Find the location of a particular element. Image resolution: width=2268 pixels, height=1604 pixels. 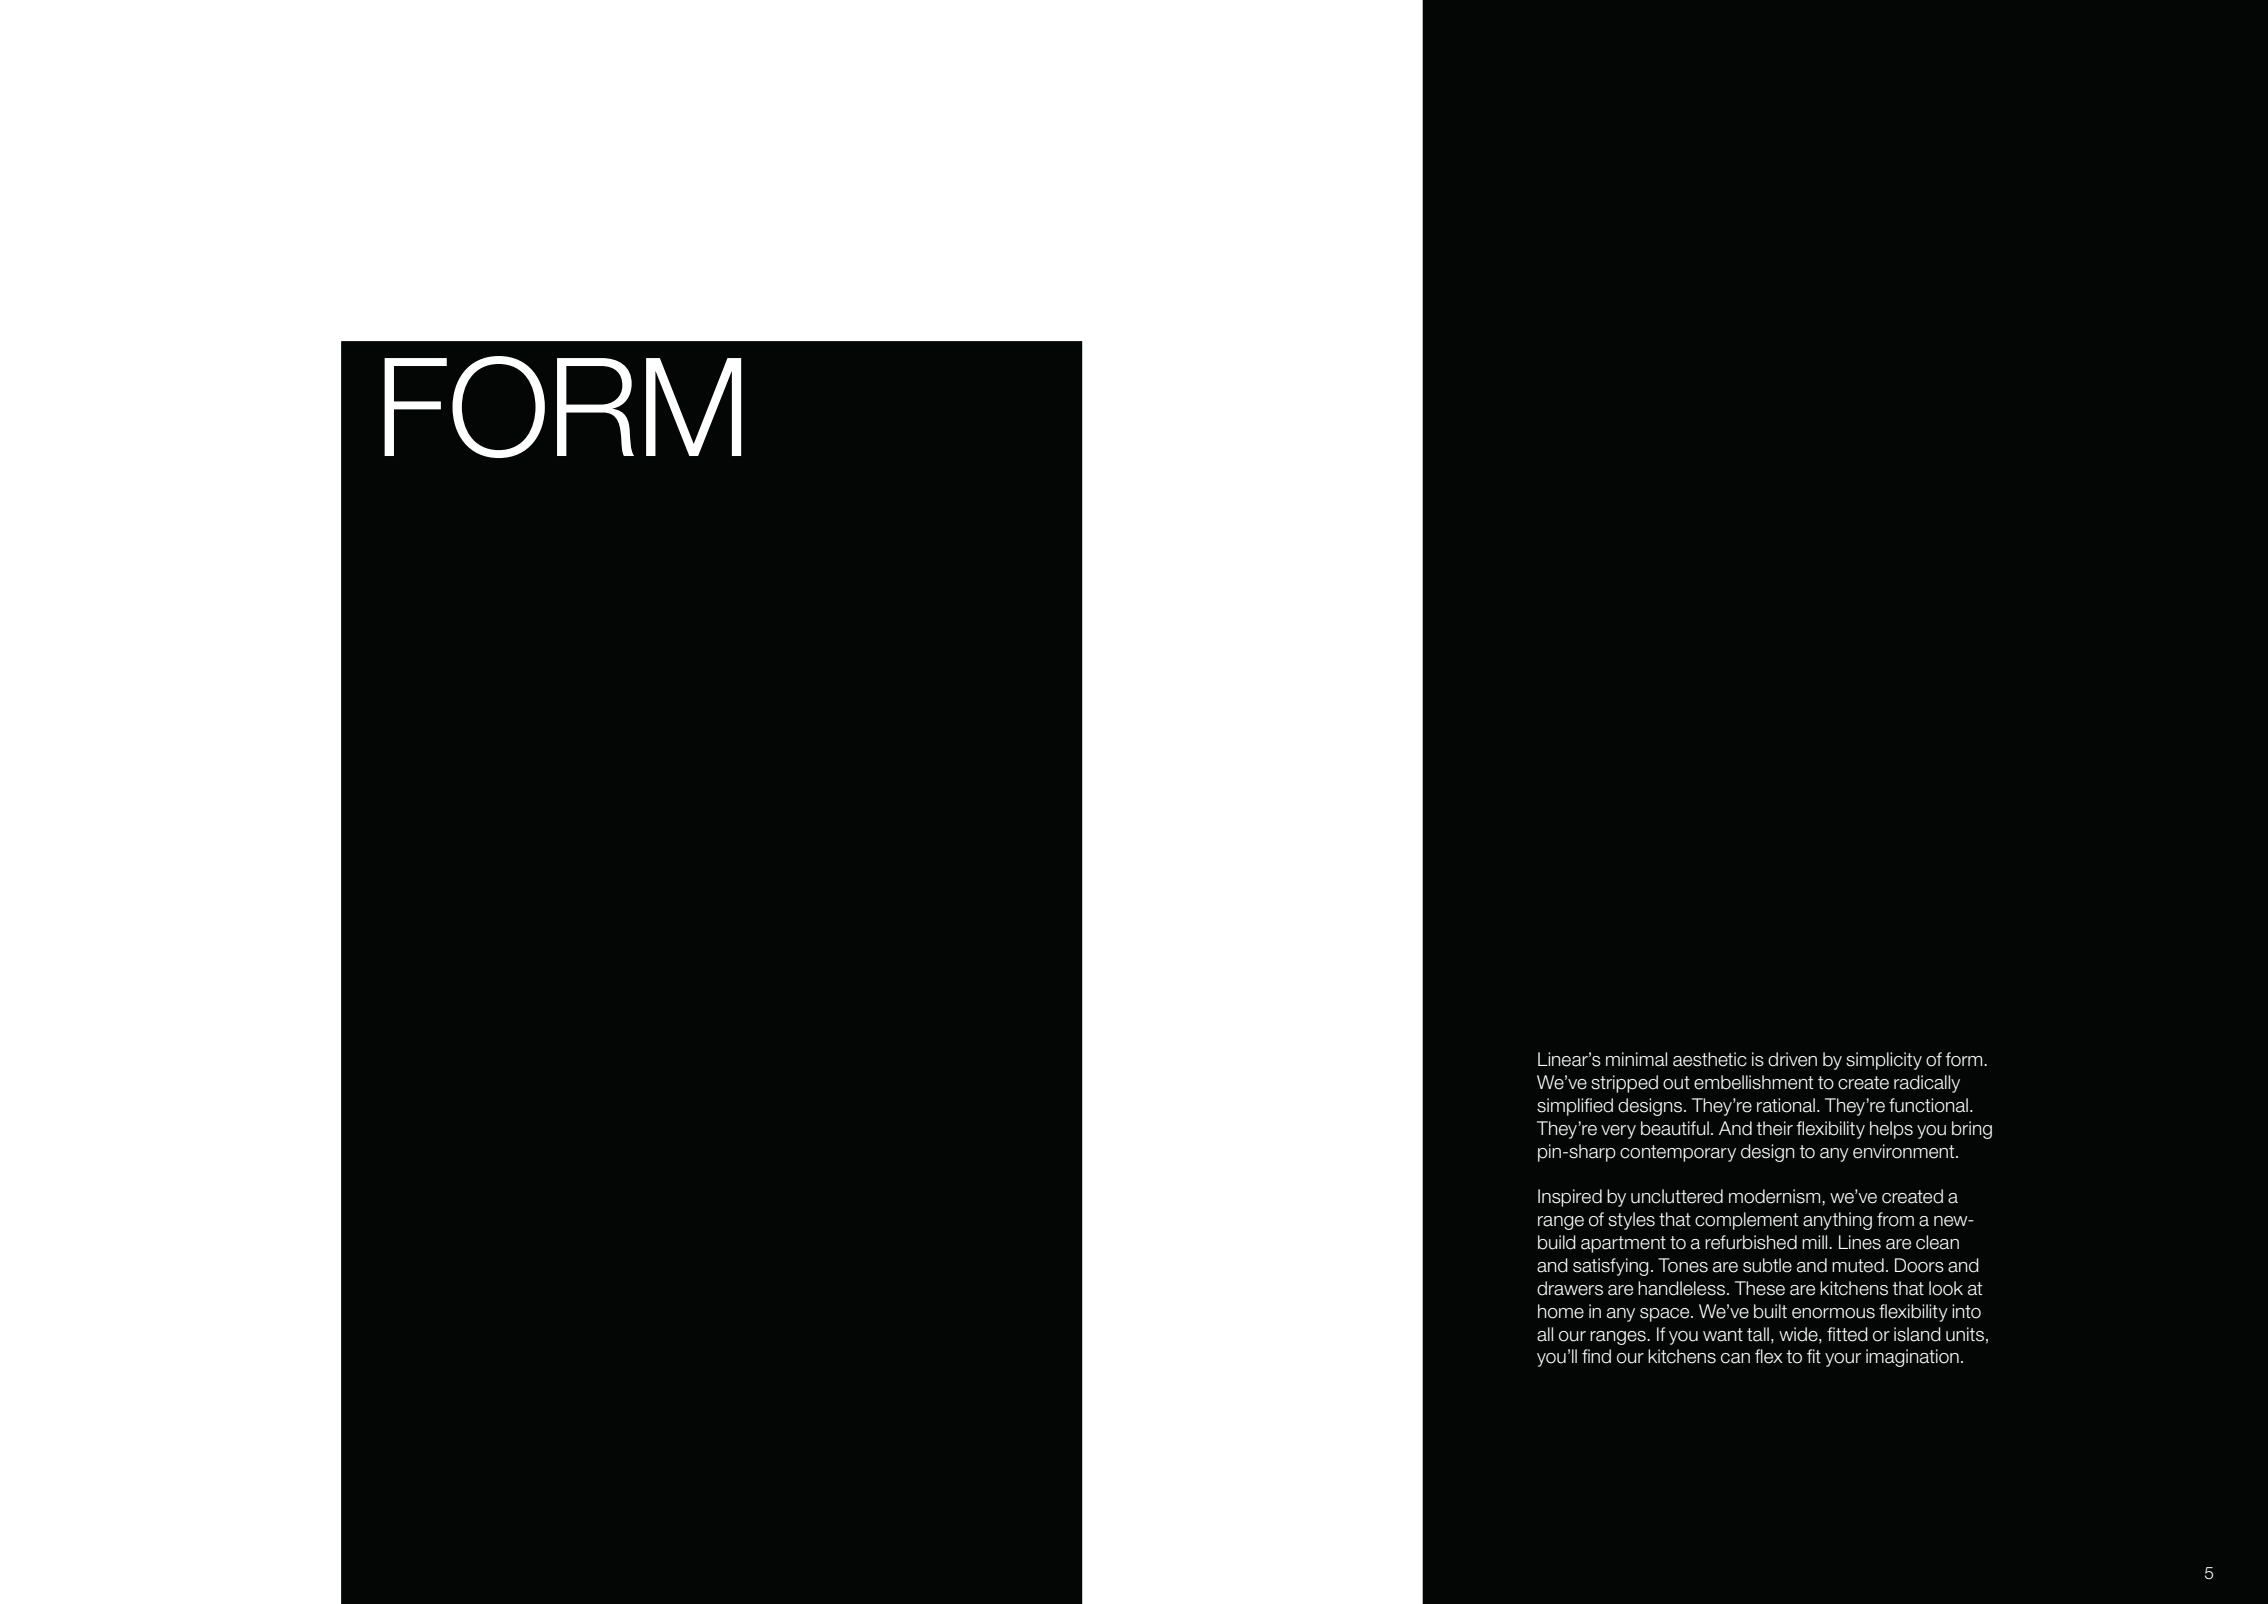

can is located at coordinates (1735, 1358).
